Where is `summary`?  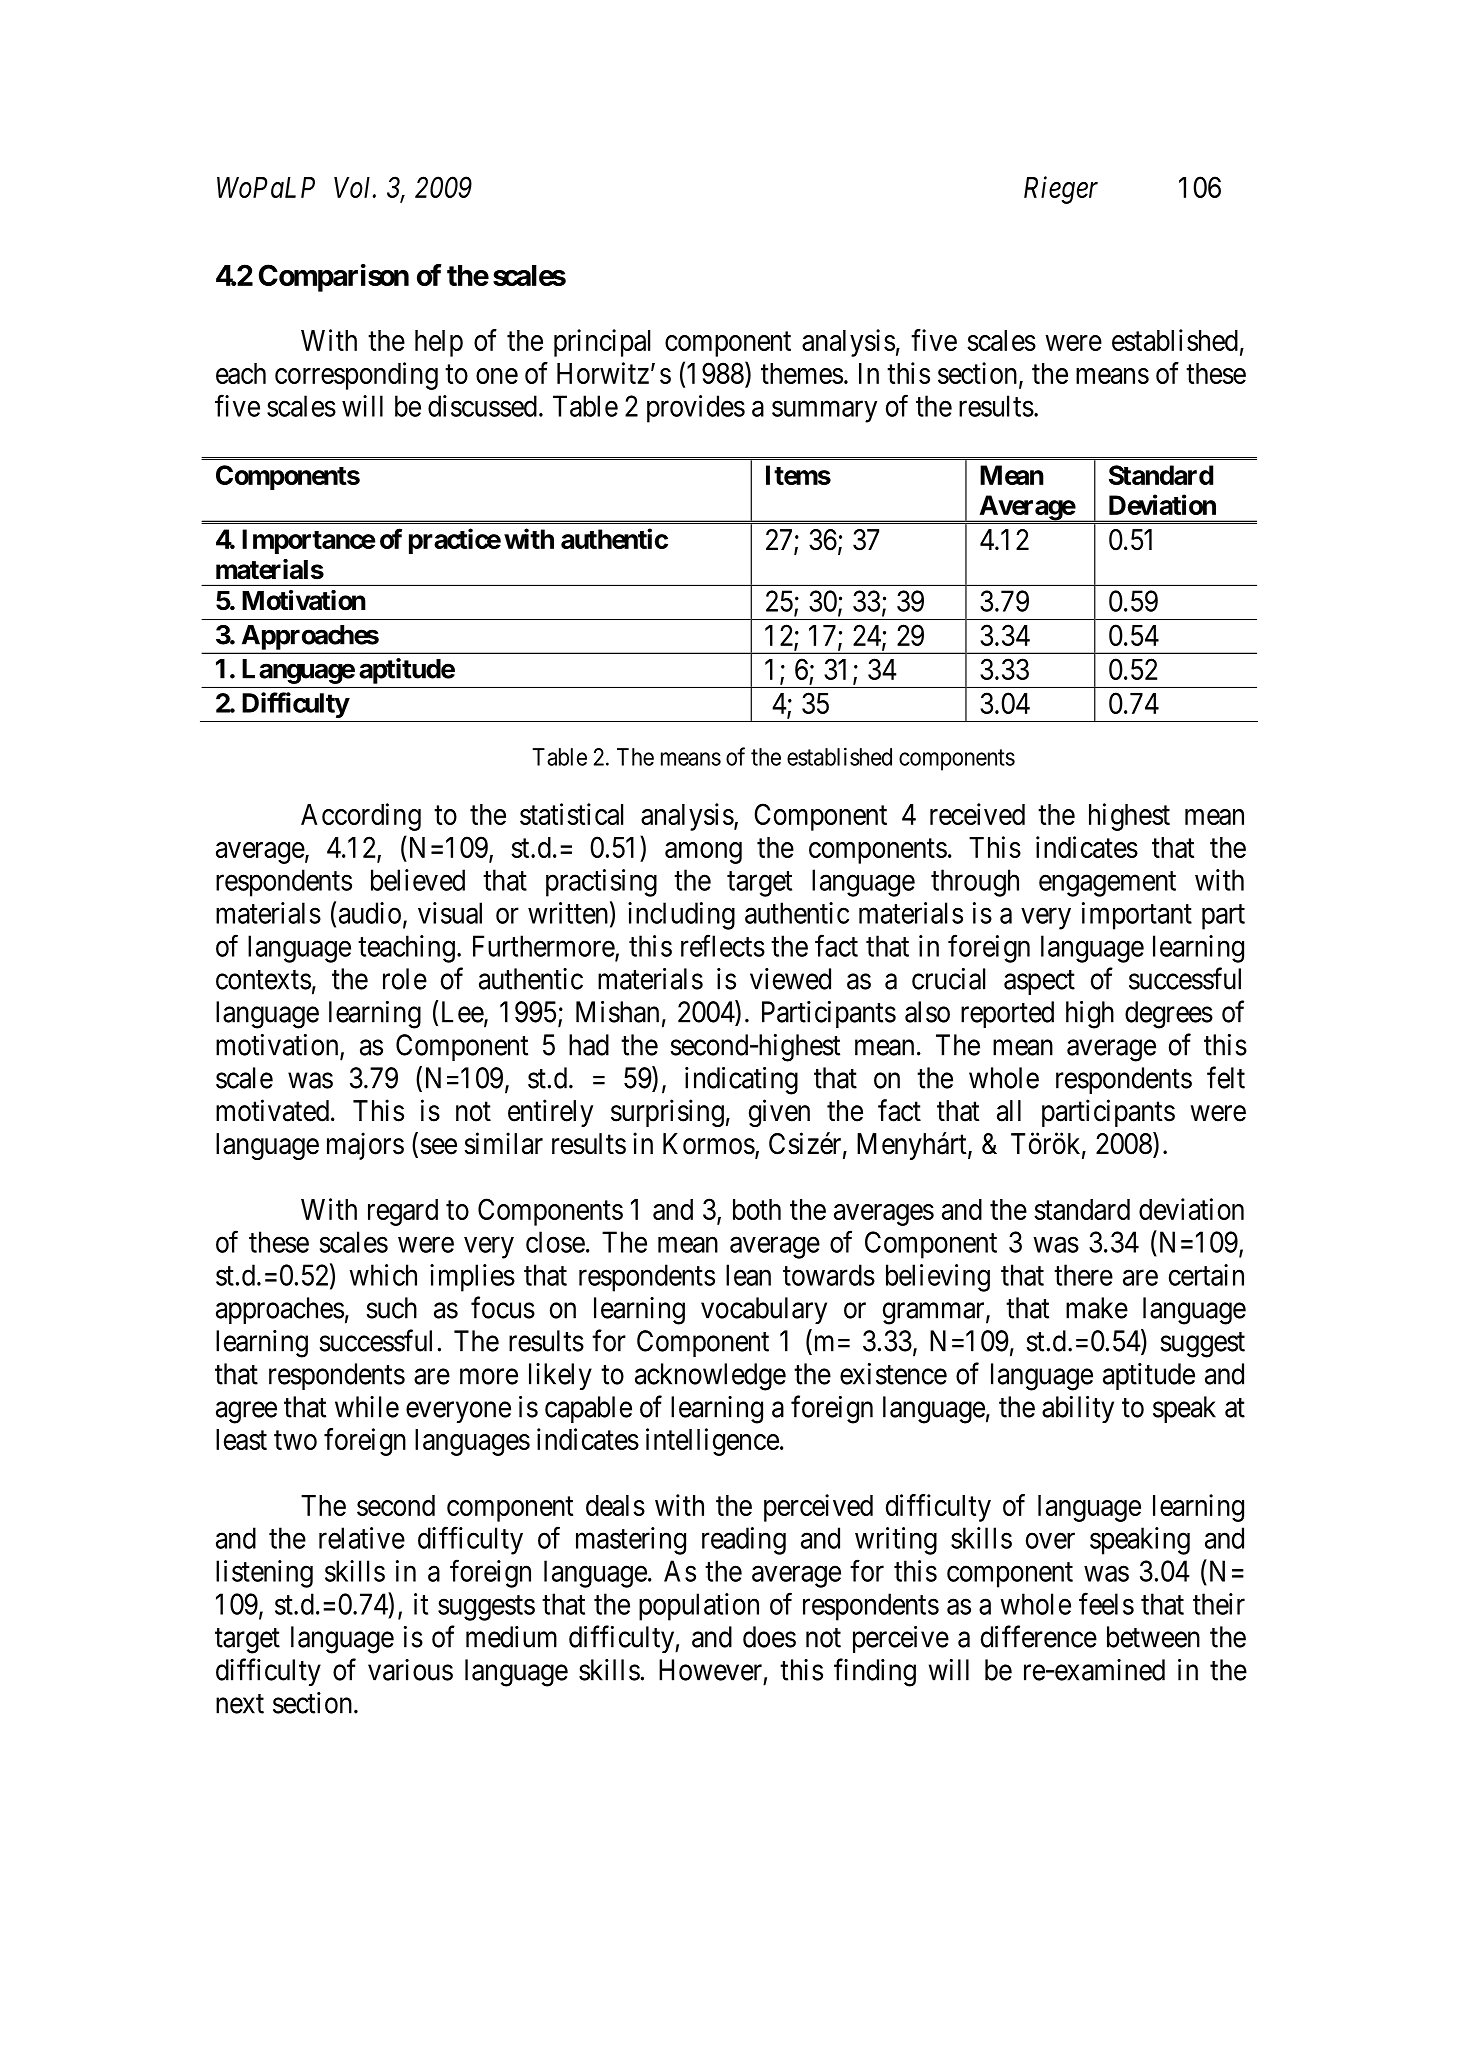 summary is located at coordinates (824, 412).
